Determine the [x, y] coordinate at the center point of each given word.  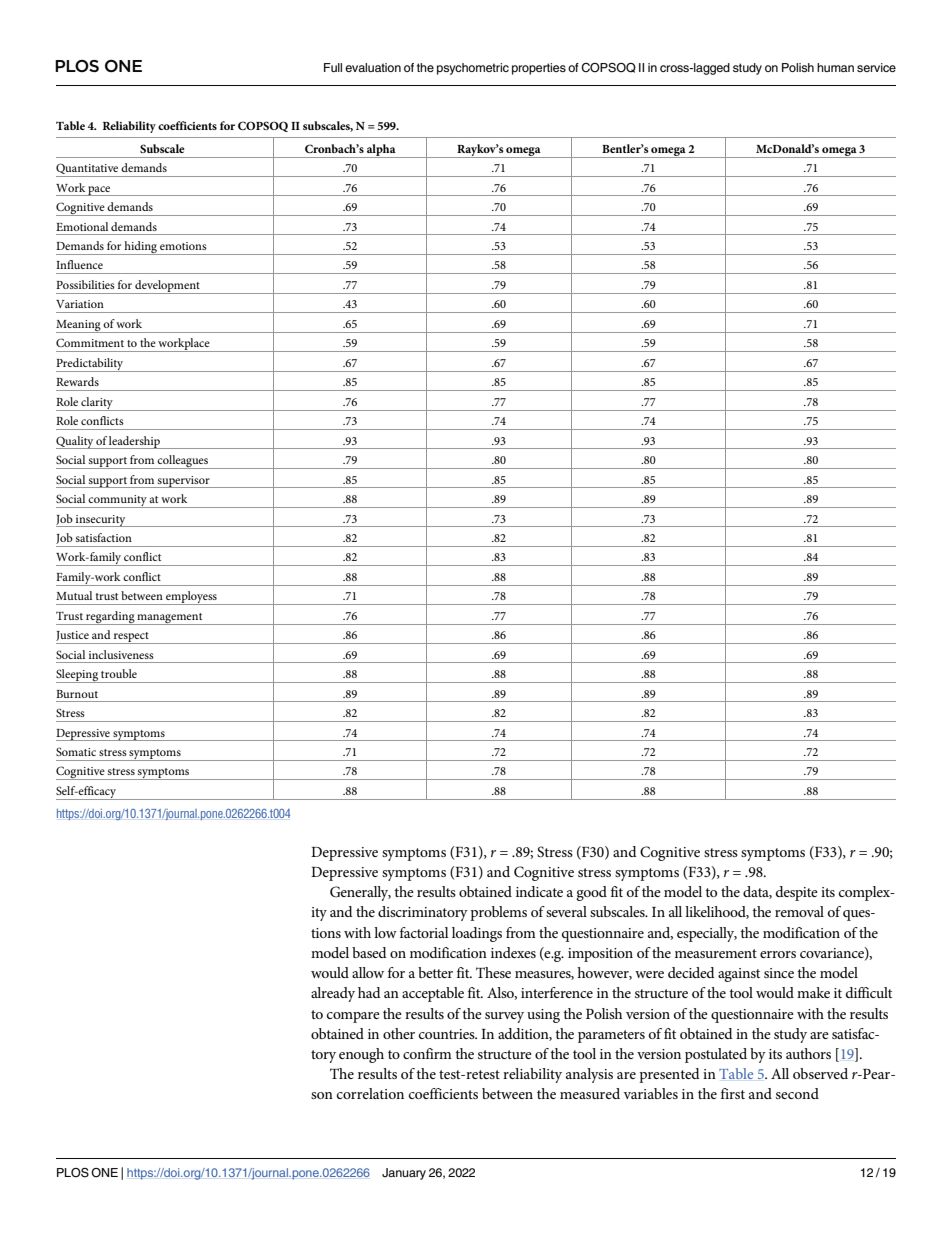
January [404, 1174]
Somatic [76, 751]
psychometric [473, 69]
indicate [539, 891]
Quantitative [88, 170]
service [876, 67]
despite [797, 893]
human [835, 67]
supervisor [184, 482]
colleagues [183, 462]
